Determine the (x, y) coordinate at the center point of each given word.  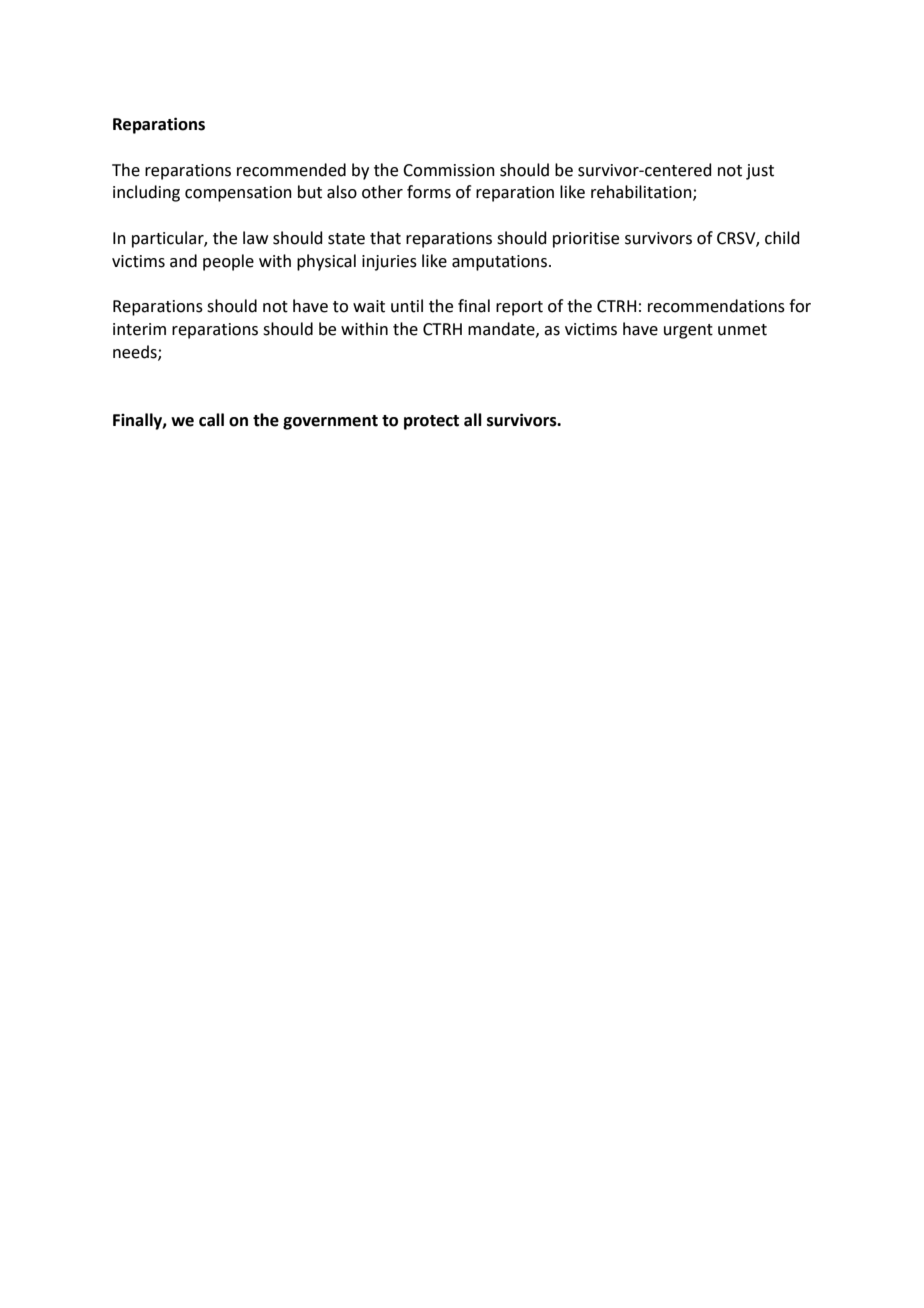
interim (139, 329)
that (385, 238)
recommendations (716, 306)
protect (431, 422)
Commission (449, 170)
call (211, 420)
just (760, 172)
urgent (688, 331)
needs (136, 352)
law (255, 238)
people (228, 262)
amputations (499, 263)
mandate (502, 329)
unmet (742, 330)
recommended (291, 170)
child (782, 238)
